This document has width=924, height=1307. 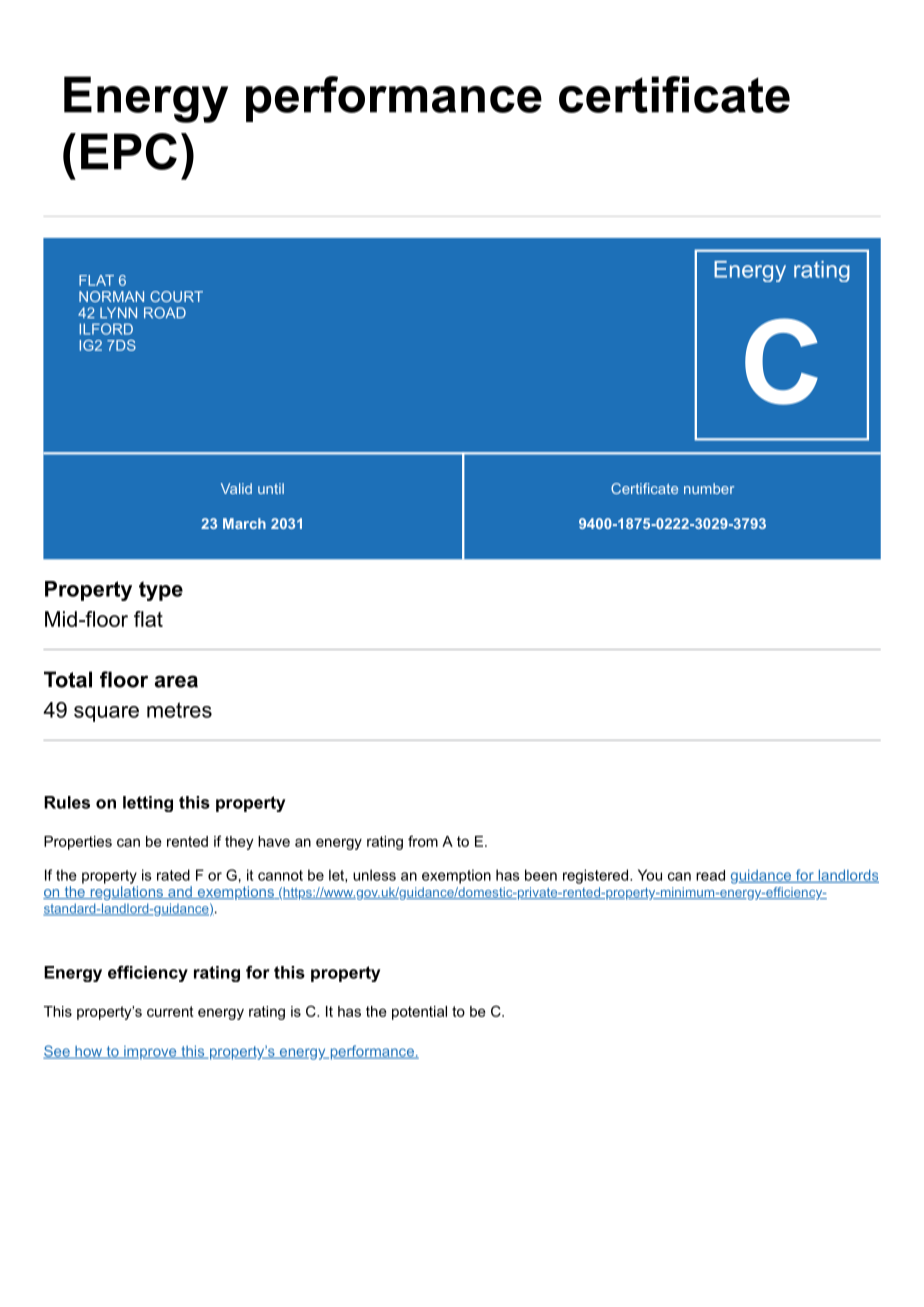 What do you see at coordinates (244, 523) in the document?
I see `March` at bounding box center [244, 523].
